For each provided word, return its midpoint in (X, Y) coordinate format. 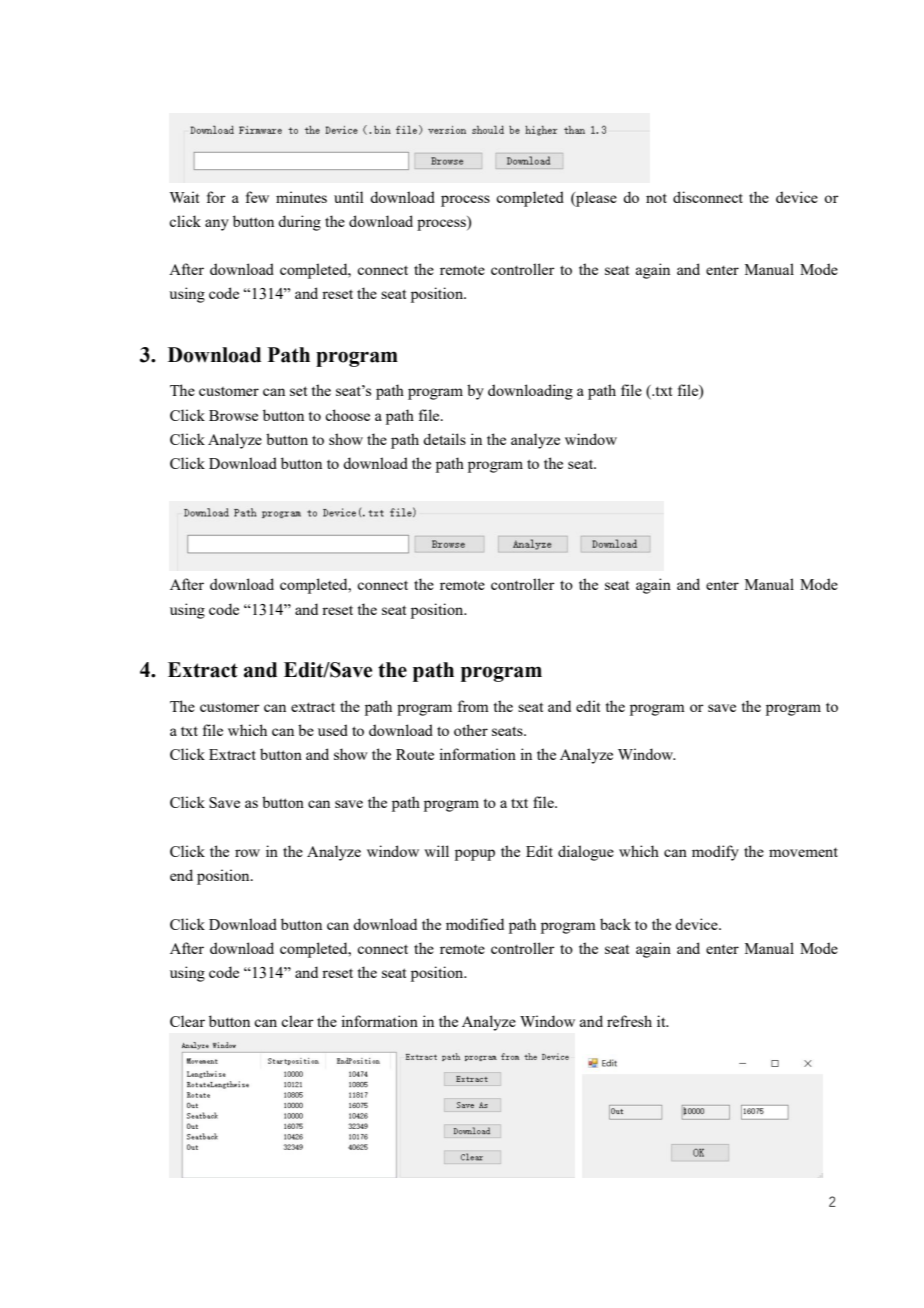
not (656, 198)
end (181, 875)
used (333, 730)
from (473, 706)
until (349, 197)
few (257, 197)
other (471, 730)
